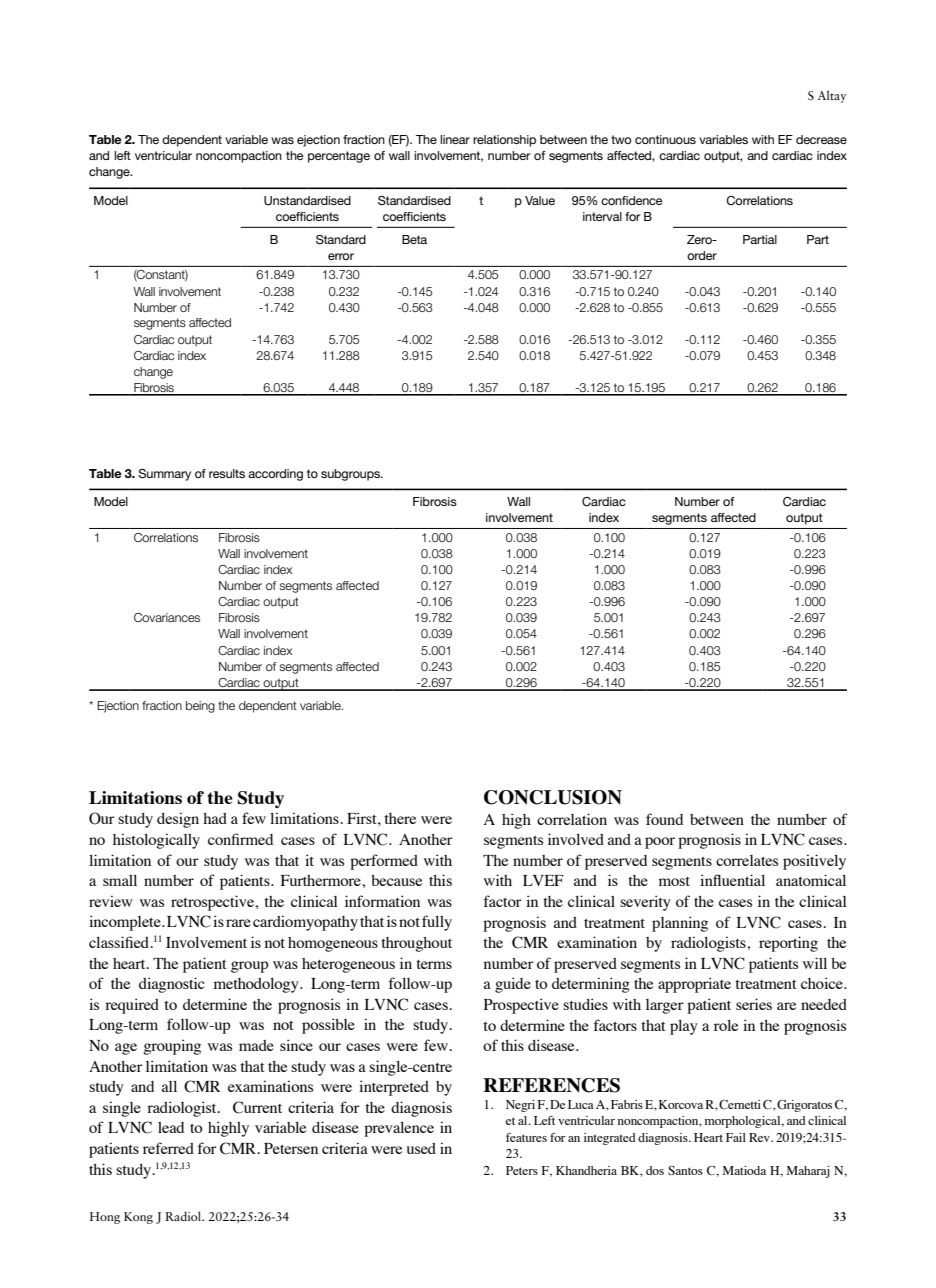 This document has height=1288, width=936. I want to click on Santos, so click(685, 1170).
